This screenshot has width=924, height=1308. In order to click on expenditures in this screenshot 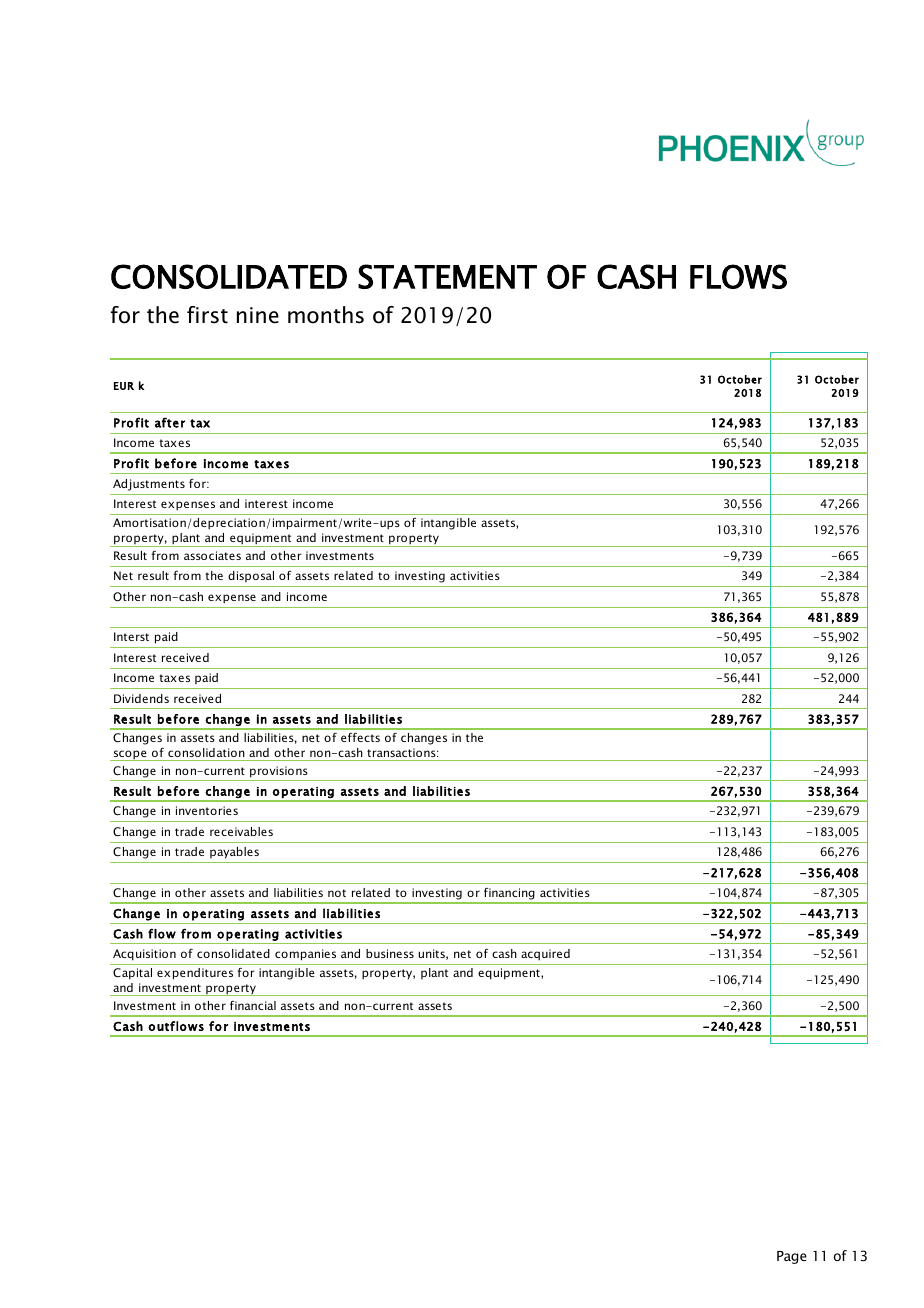, I will do `click(195, 974)`.
